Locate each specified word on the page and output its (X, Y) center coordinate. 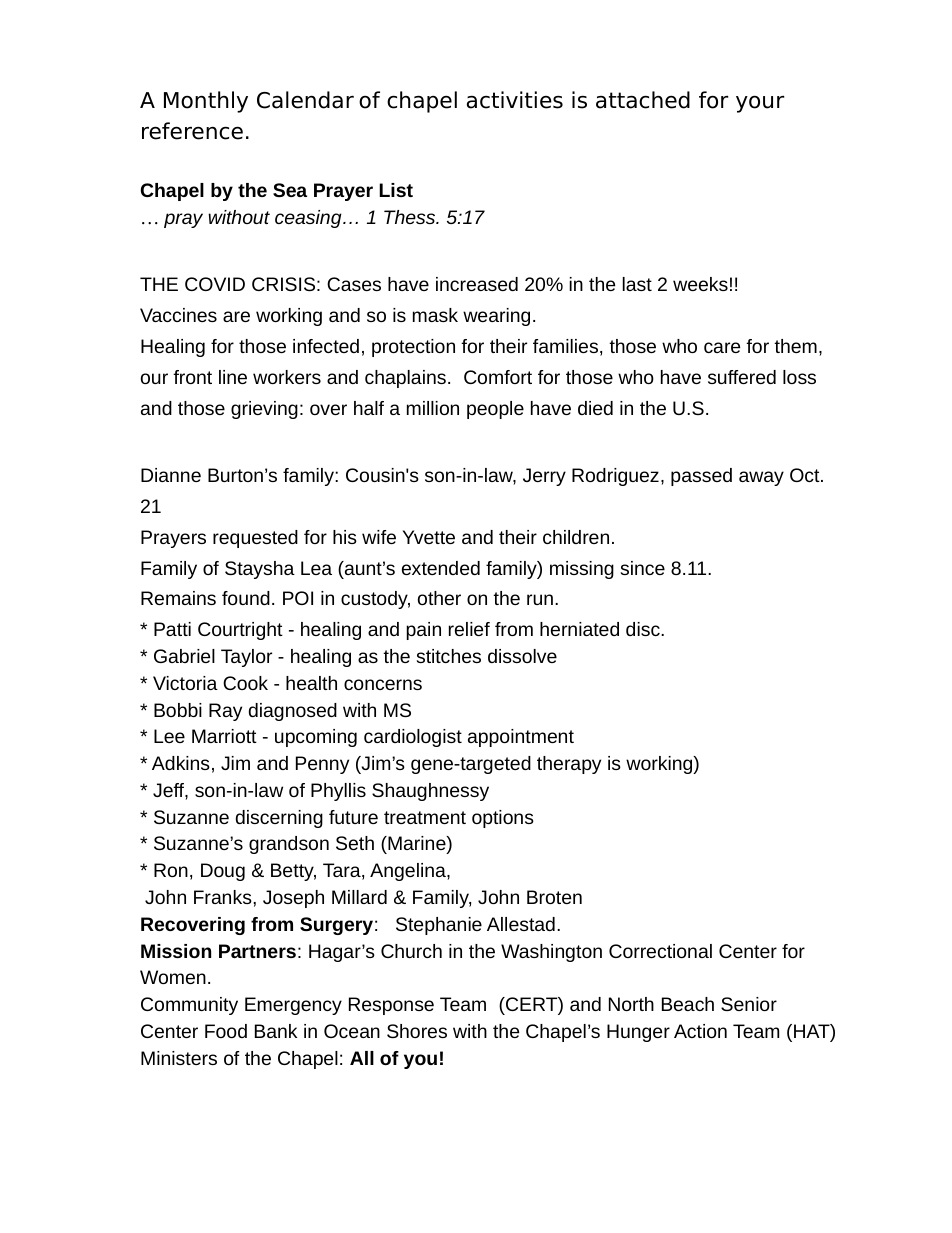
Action (700, 1031)
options (503, 819)
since (643, 568)
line (233, 377)
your (760, 104)
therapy (569, 765)
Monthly (206, 102)
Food (226, 1031)
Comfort (498, 377)
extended (441, 568)
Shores (417, 1031)
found (246, 598)
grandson (289, 845)
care (722, 347)
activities (515, 100)
